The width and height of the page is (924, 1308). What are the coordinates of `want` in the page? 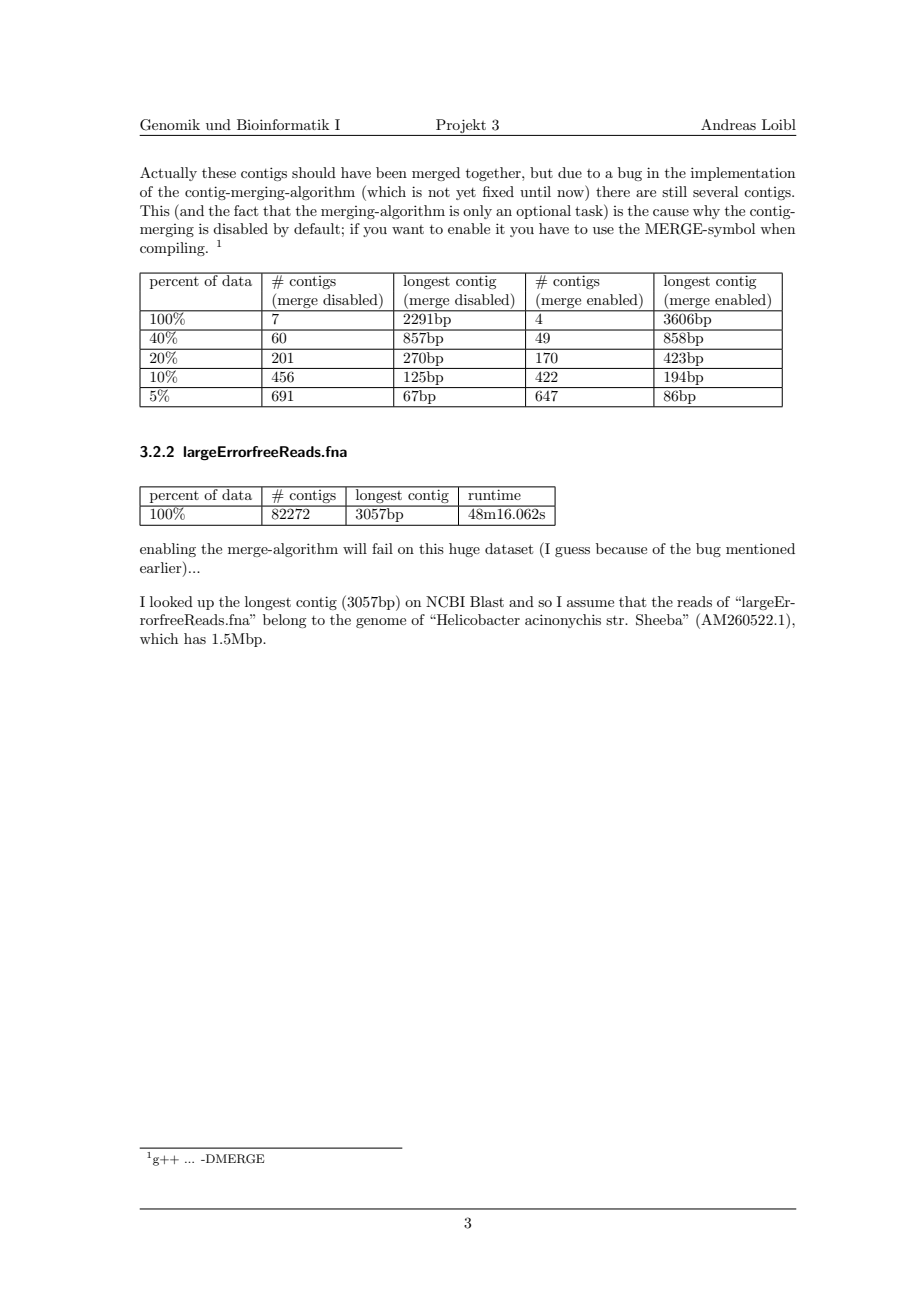 It's located at (408, 229).
